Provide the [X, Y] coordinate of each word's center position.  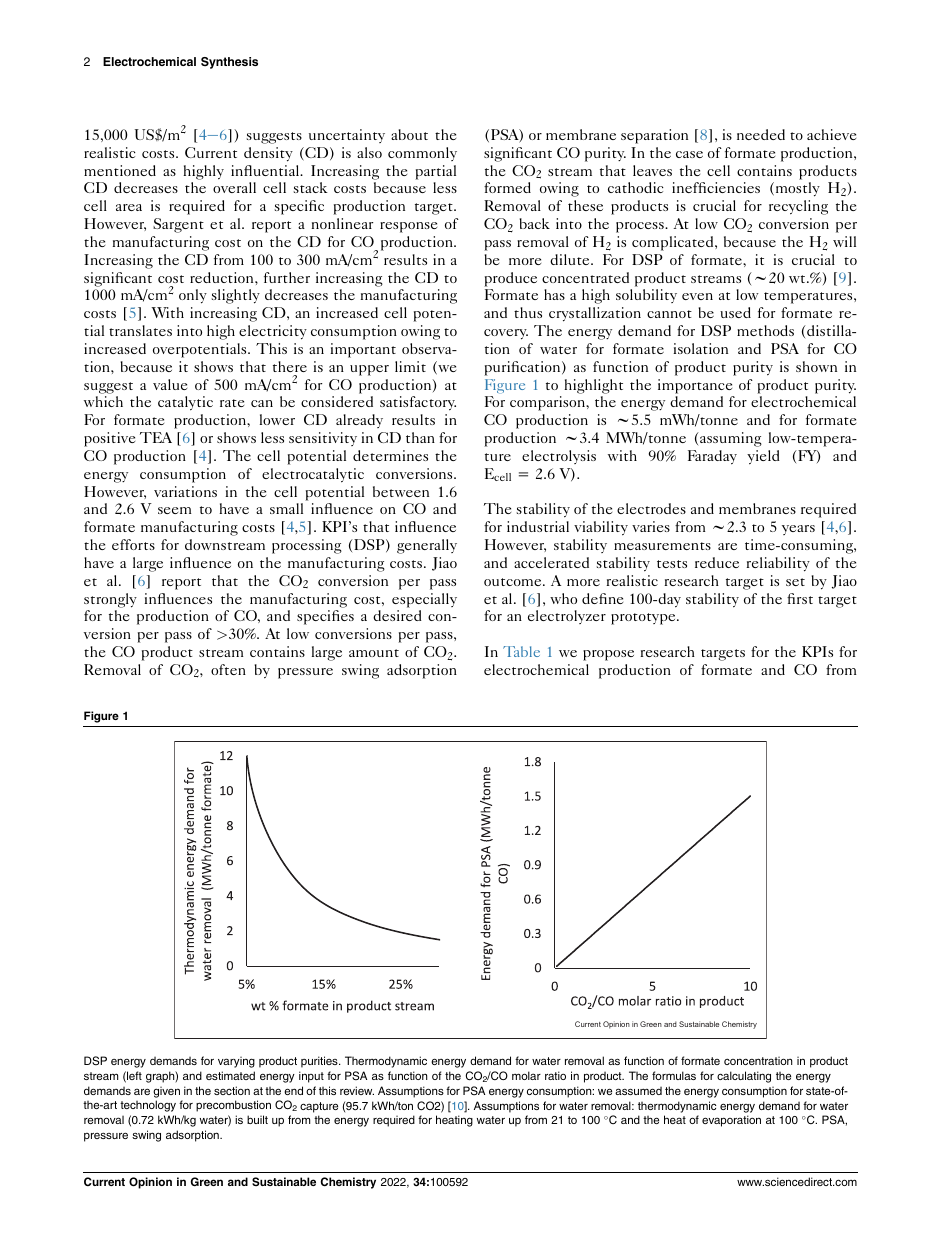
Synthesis [229, 63]
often [228, 669]
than [420, 437]
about [409, 134]
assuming [730, 439]
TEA [156, 437]
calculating [744, 1077]
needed [761, 134]
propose [608, 655]
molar [526, 1075]
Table [521, 651]
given [166, 1092]
